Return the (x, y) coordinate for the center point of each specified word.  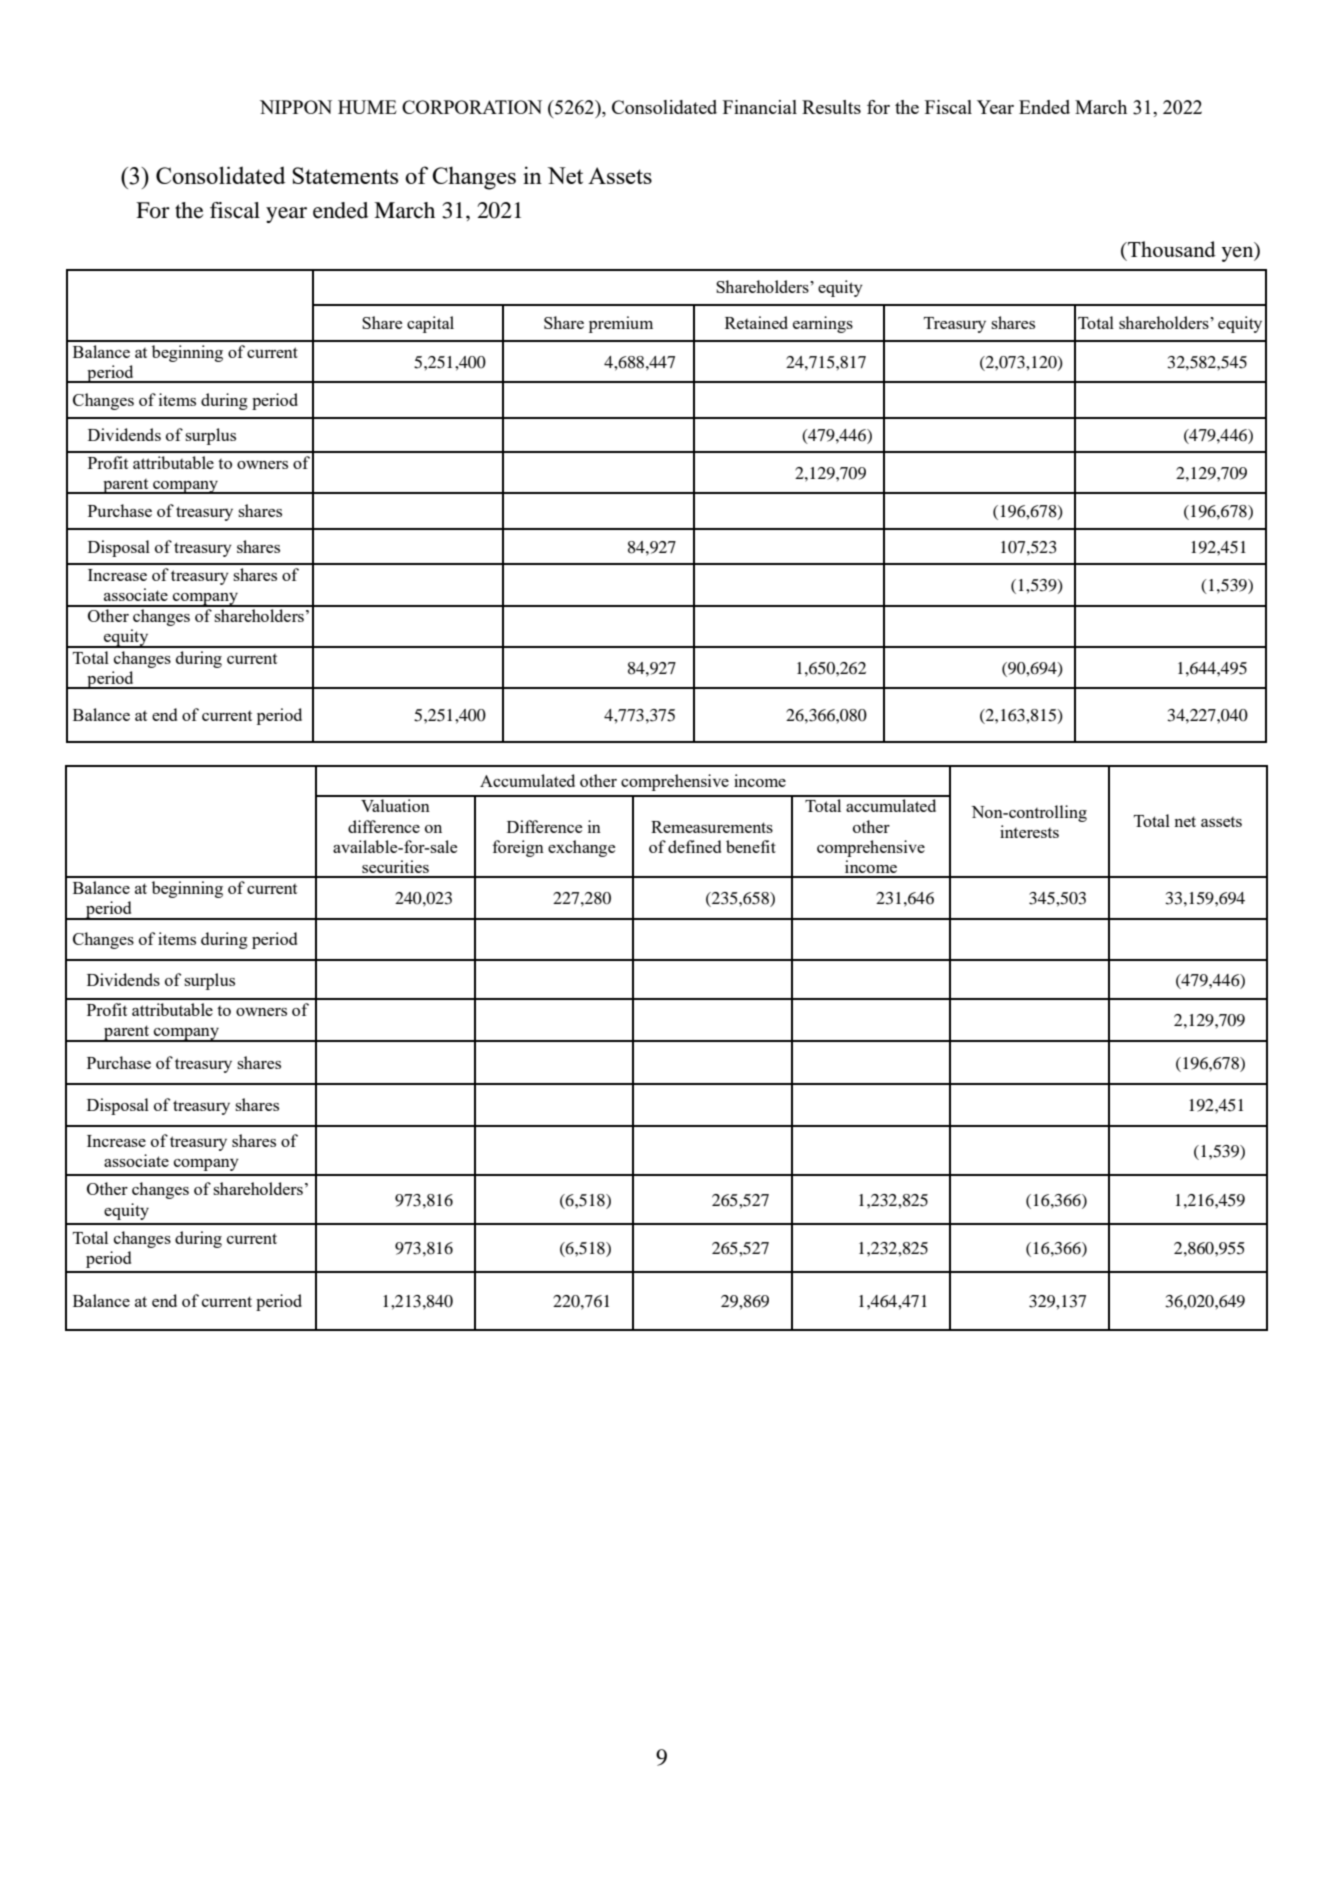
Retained (756, 322)
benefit (751, 846)
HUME (367, 107)
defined (694, 846)
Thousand (1171, 249)
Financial (760, 107)
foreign (518, 848)
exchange (581, 848)
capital (430, 324)
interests (1029, 831)
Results (831, 107)
